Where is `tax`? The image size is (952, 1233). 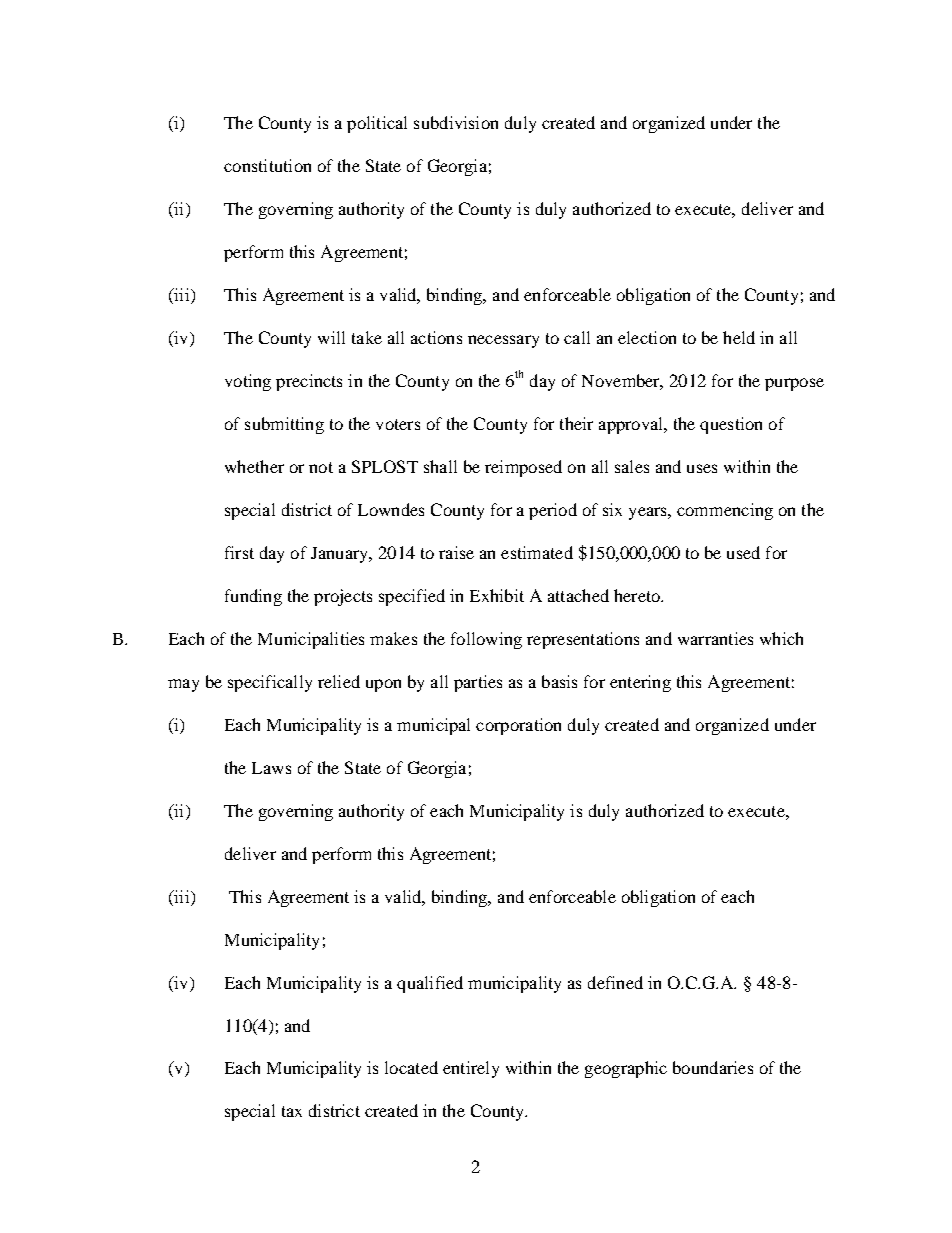
tax is located at coordinates (292, 1111).
